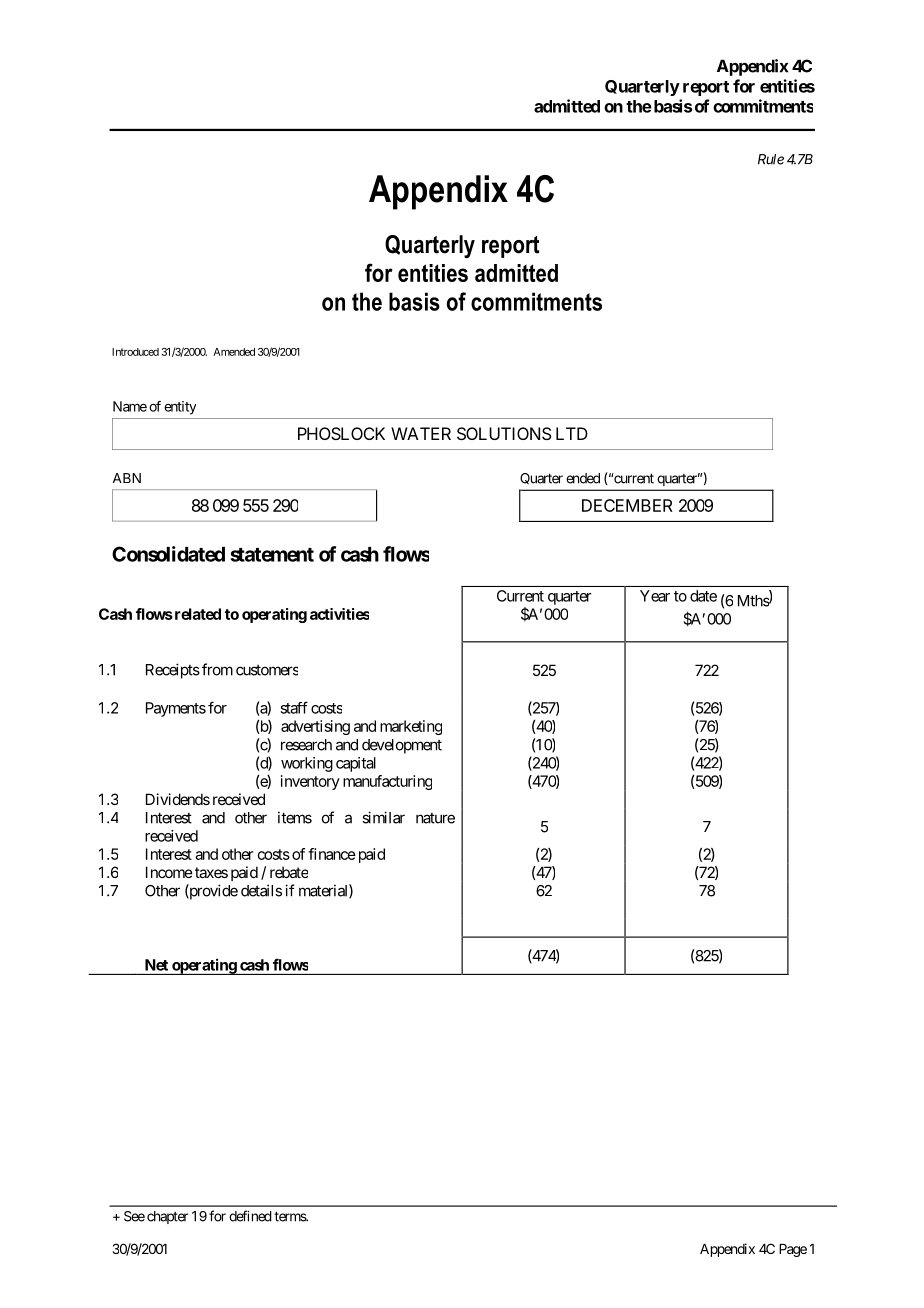  What do you see at coordinates (383, 817) in the screenshot?
I see `similar` at bounding box center [383, 817].
